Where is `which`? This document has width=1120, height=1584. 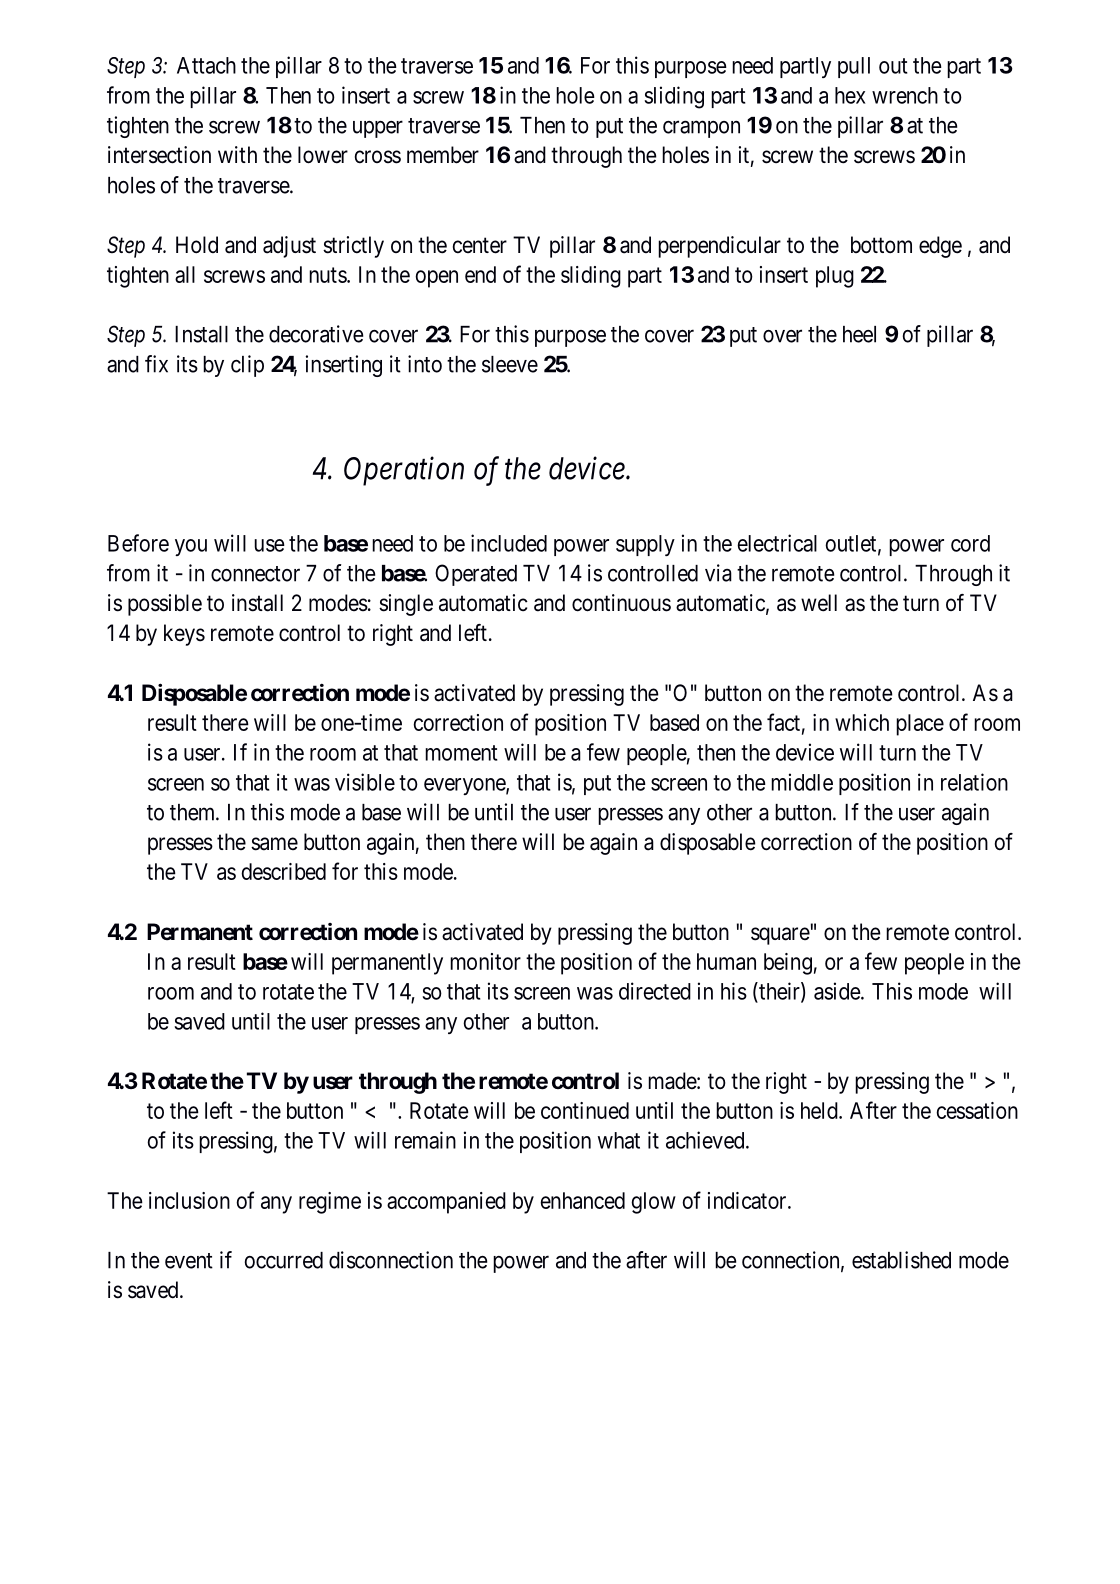 which is located at coordinates (862, 722).
